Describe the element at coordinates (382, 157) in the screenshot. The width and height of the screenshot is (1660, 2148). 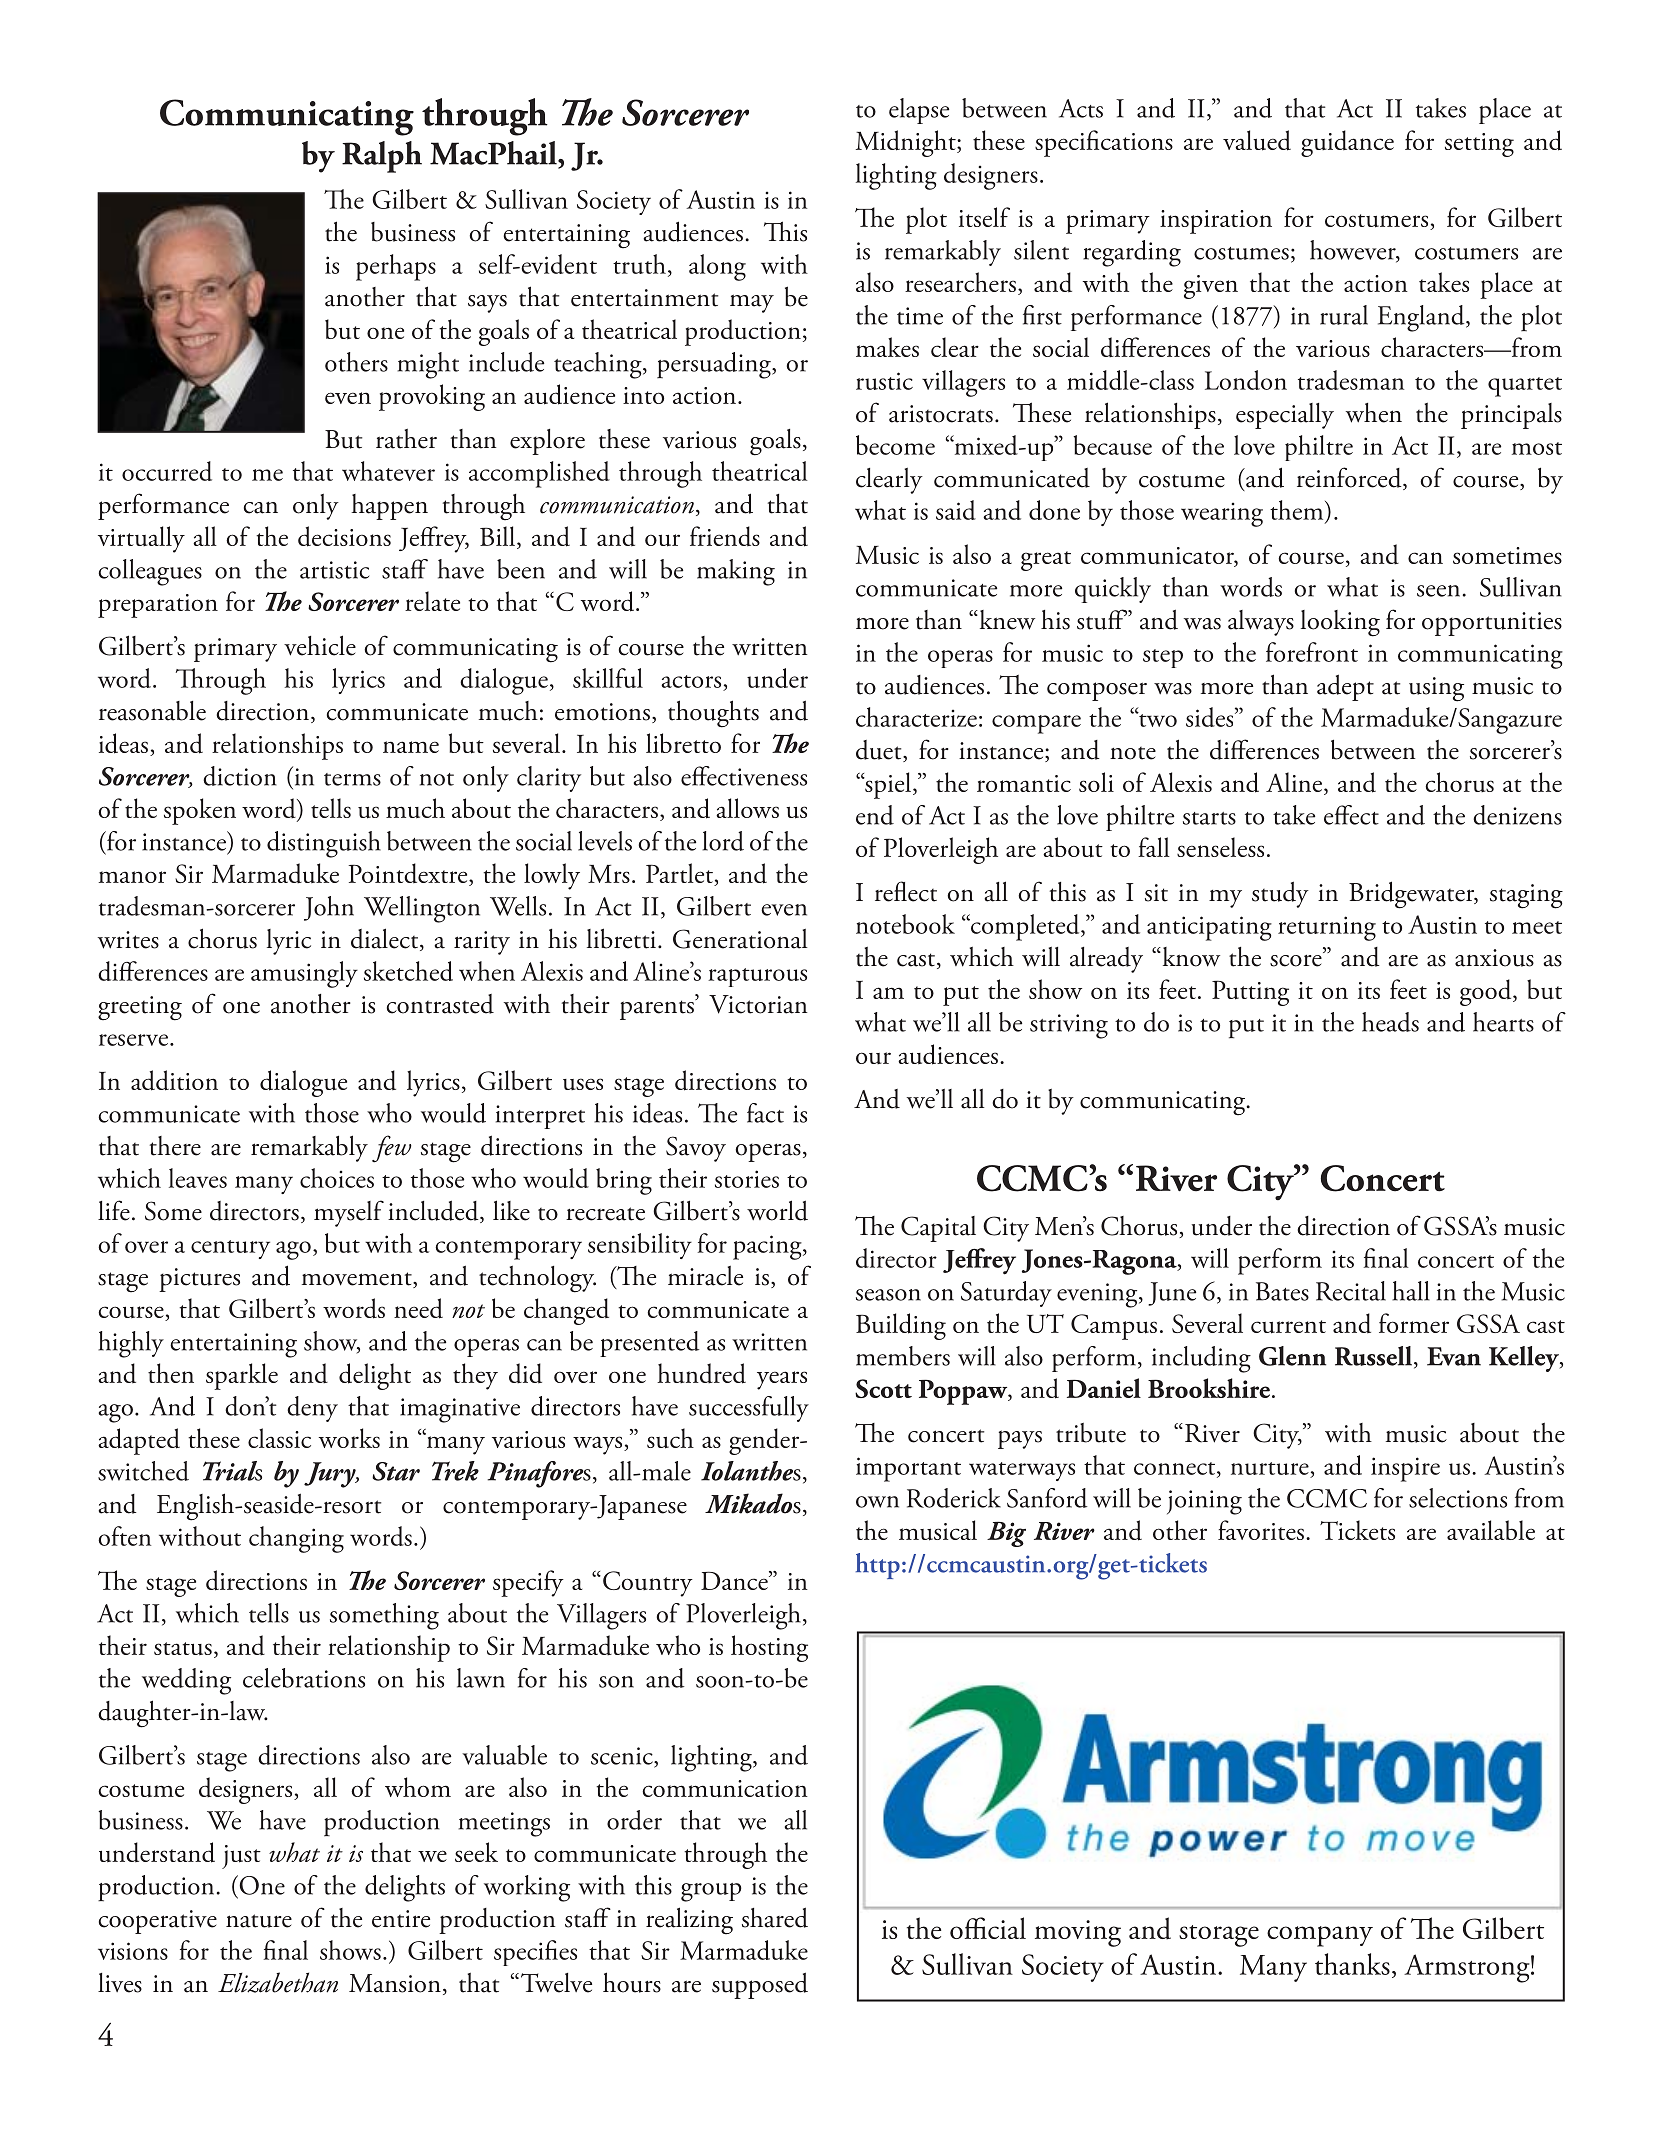
I see `Ralph` at that location.
